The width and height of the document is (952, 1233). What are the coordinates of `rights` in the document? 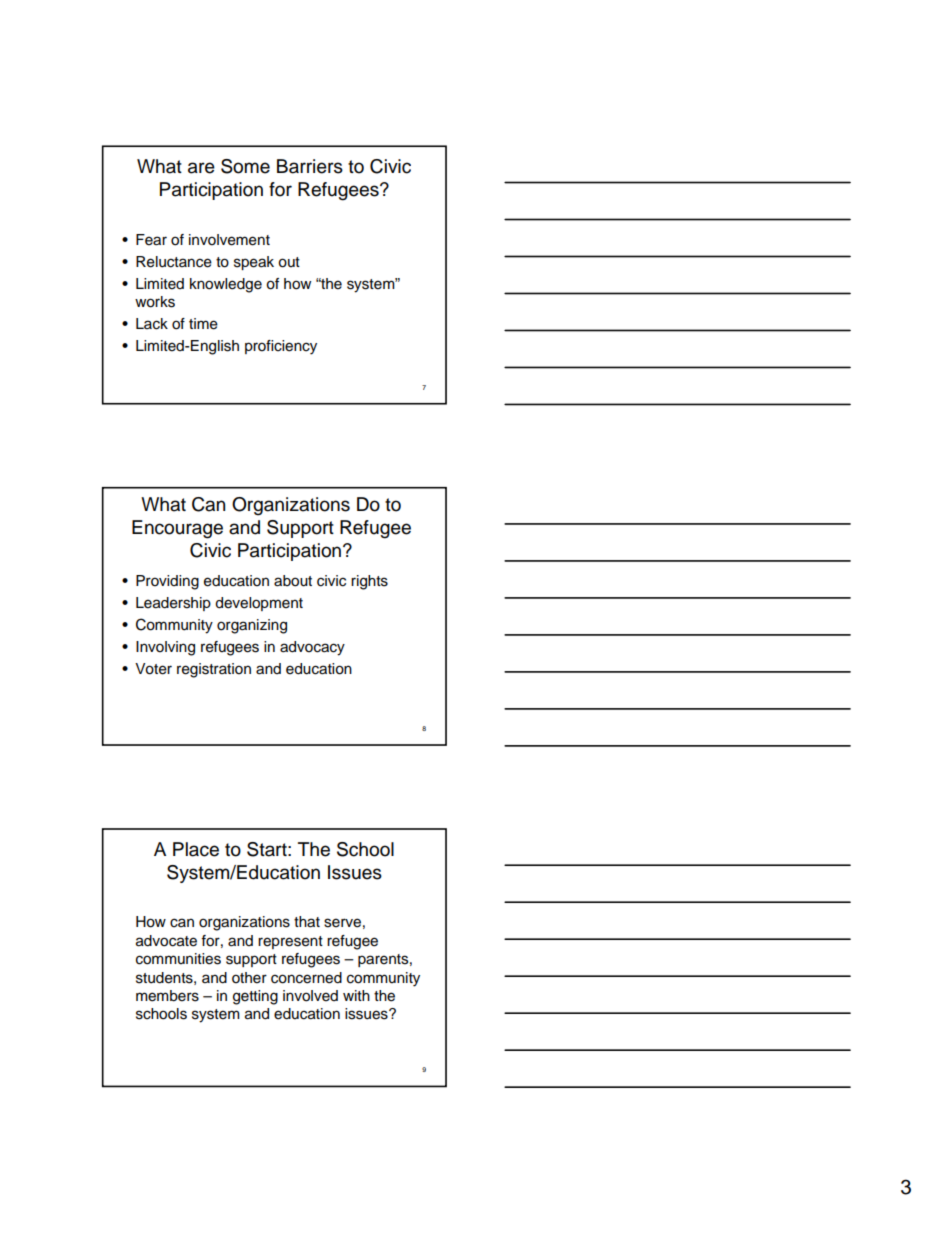 It's located at (369, 582).
